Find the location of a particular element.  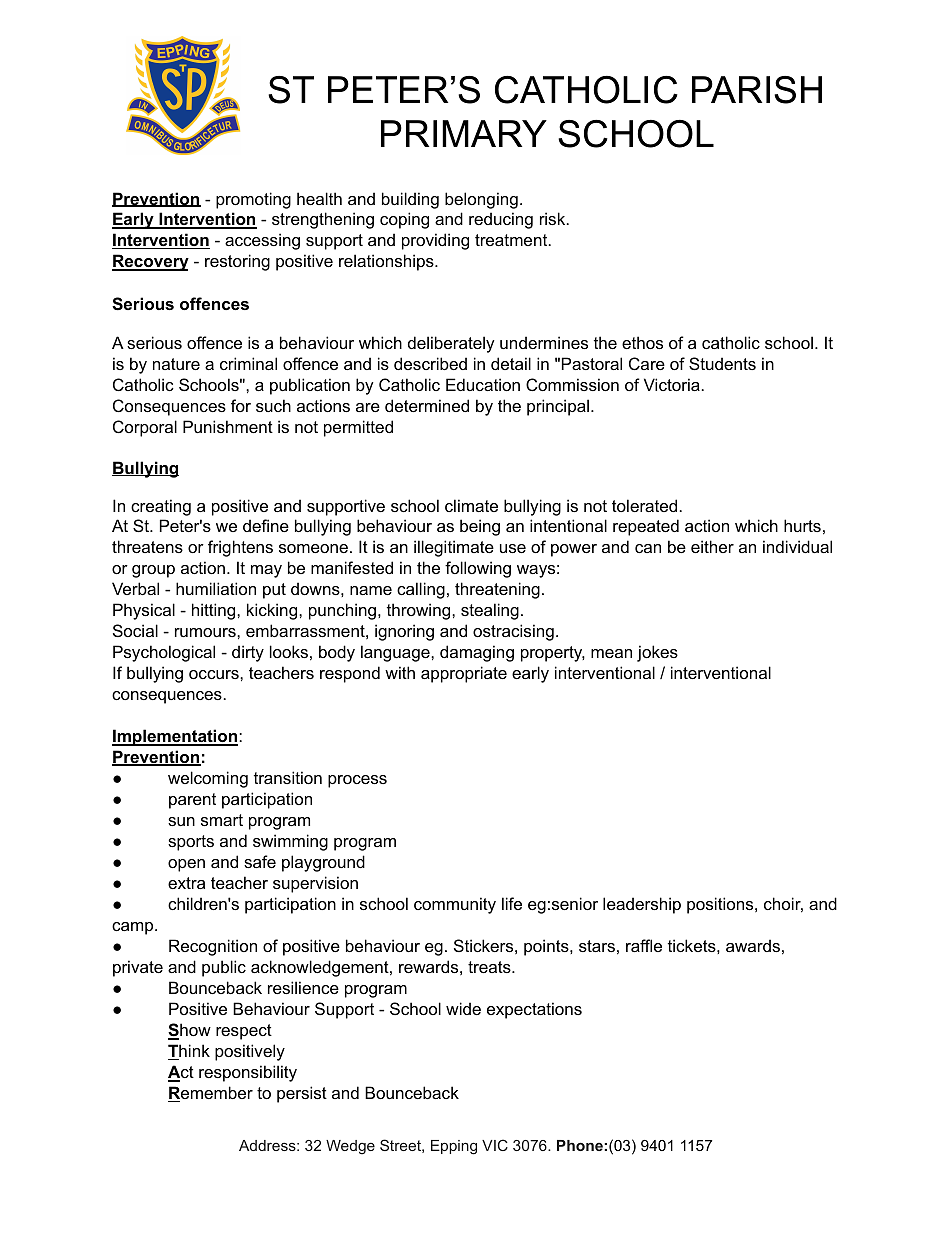

stealing is located at coordinates (490, 611).
